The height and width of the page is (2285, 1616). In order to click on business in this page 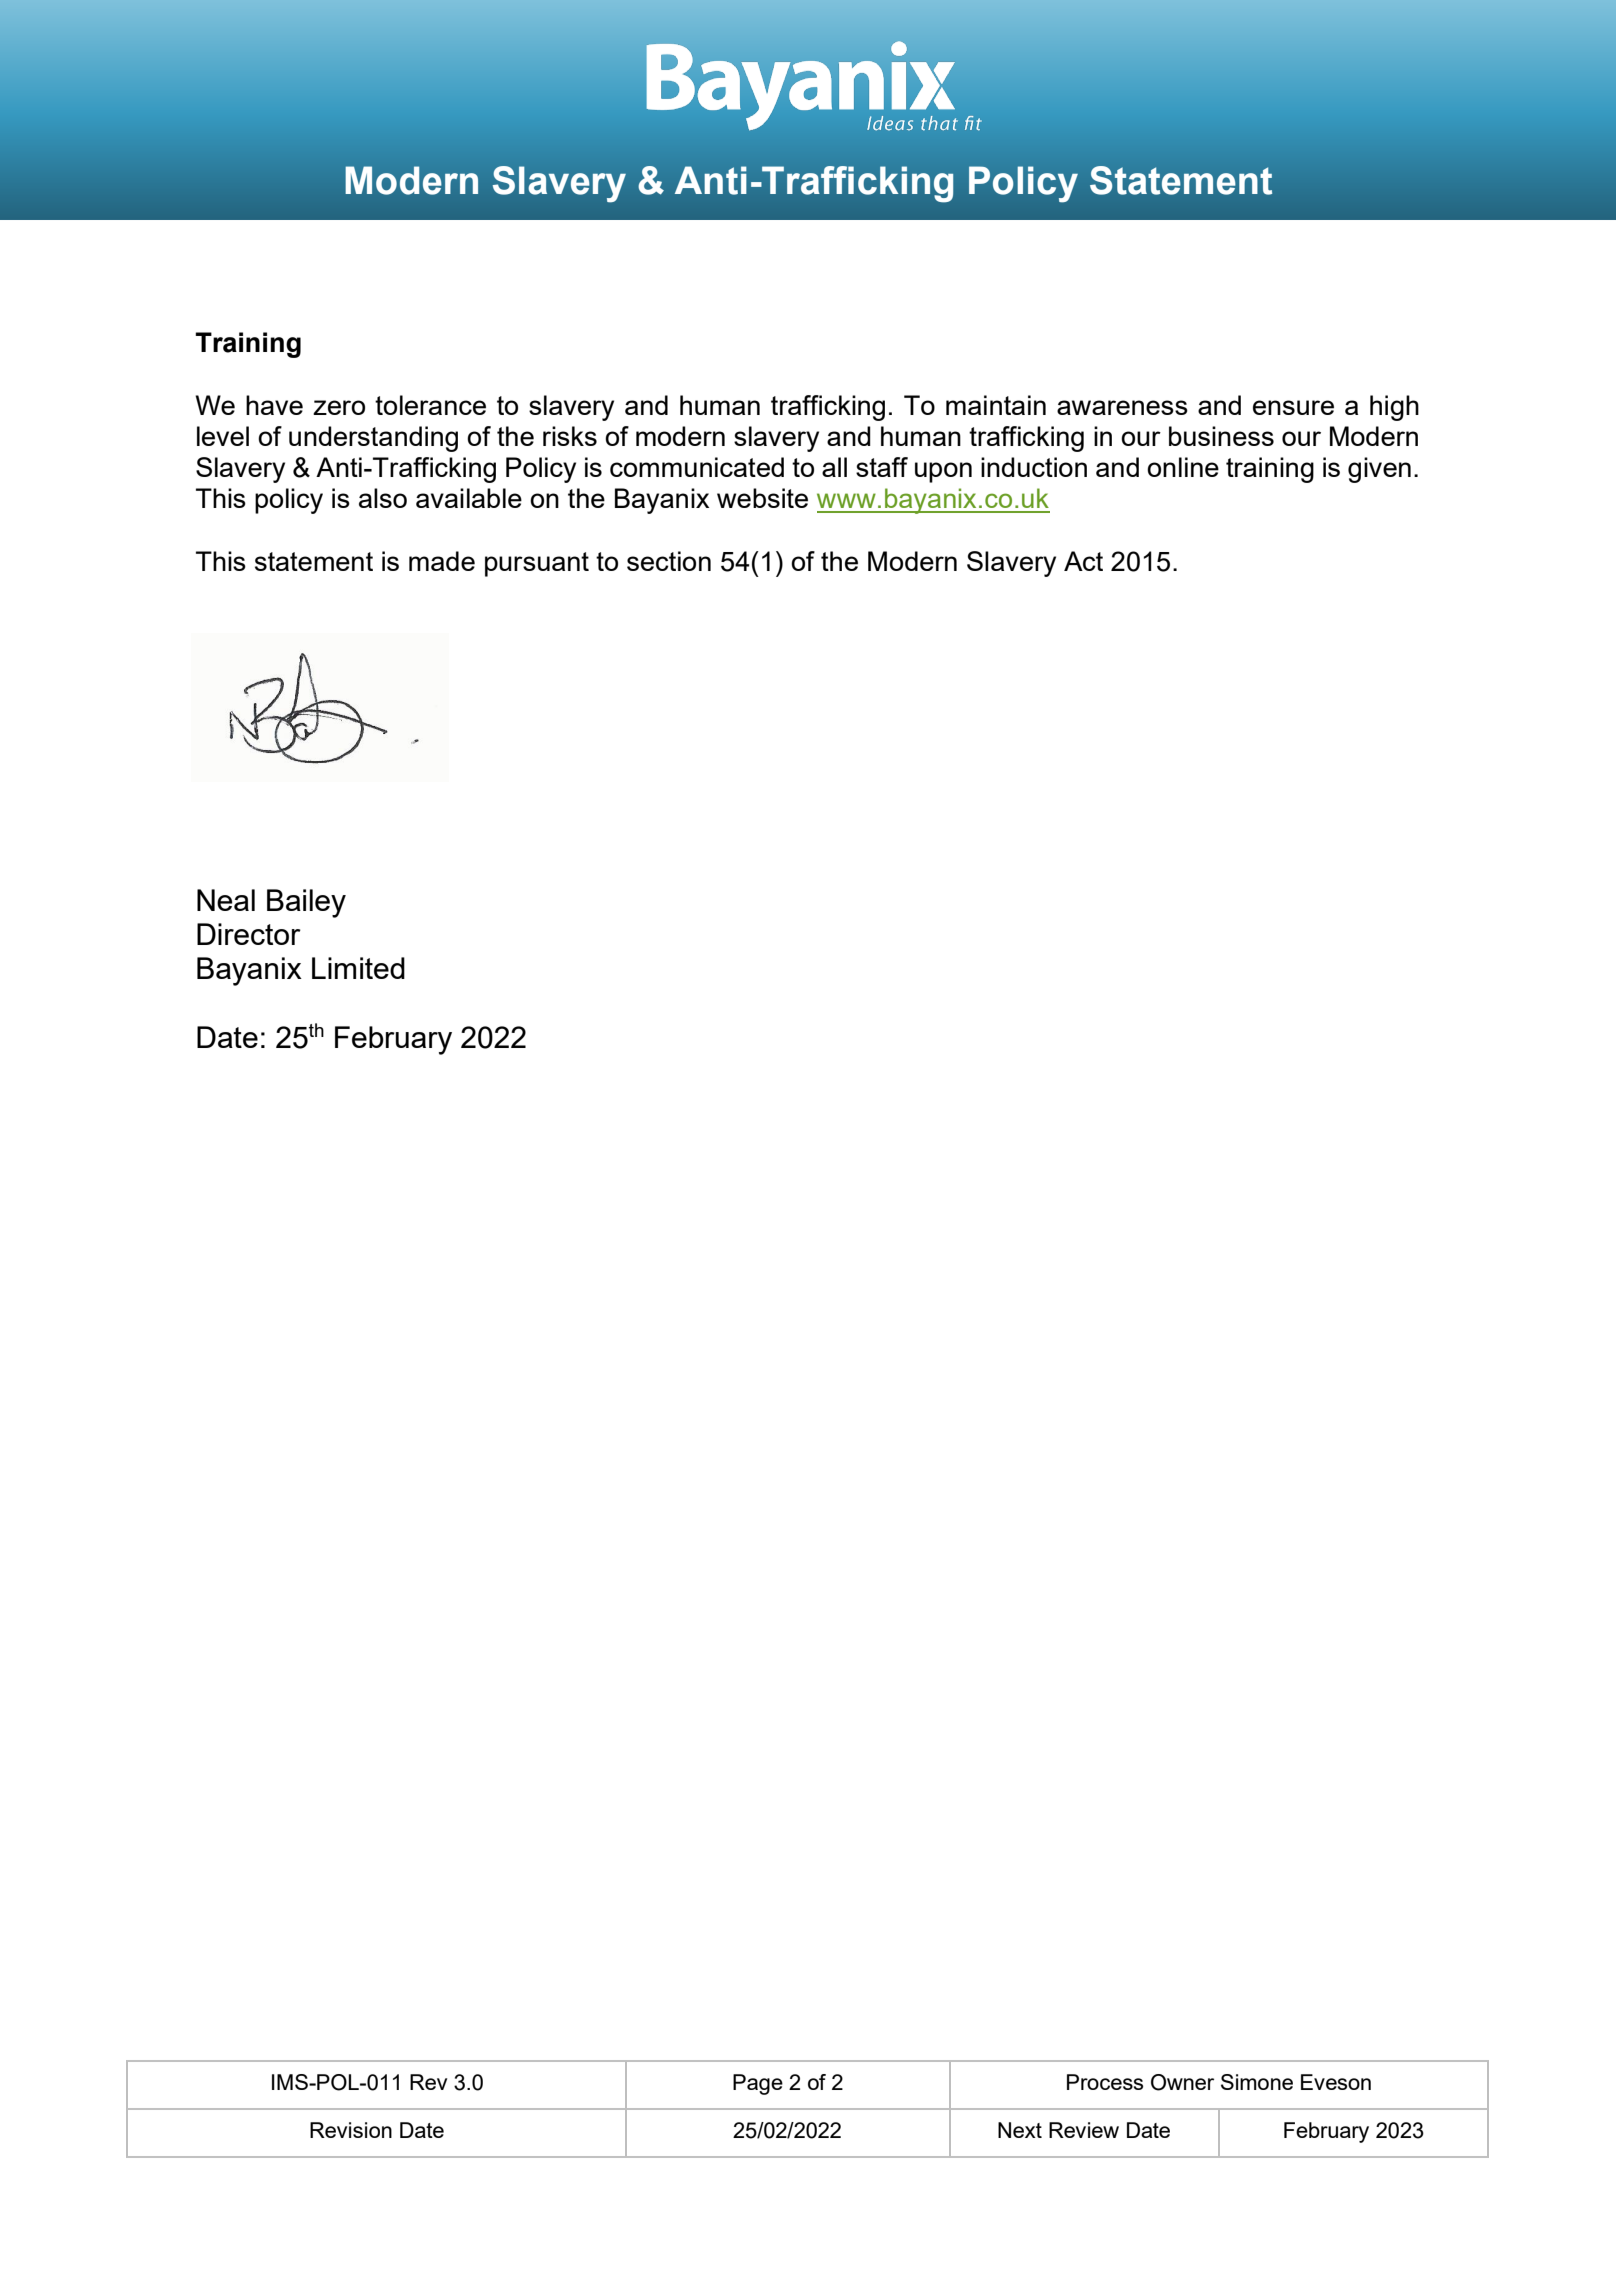, I will do `click(1221, 436)`.
